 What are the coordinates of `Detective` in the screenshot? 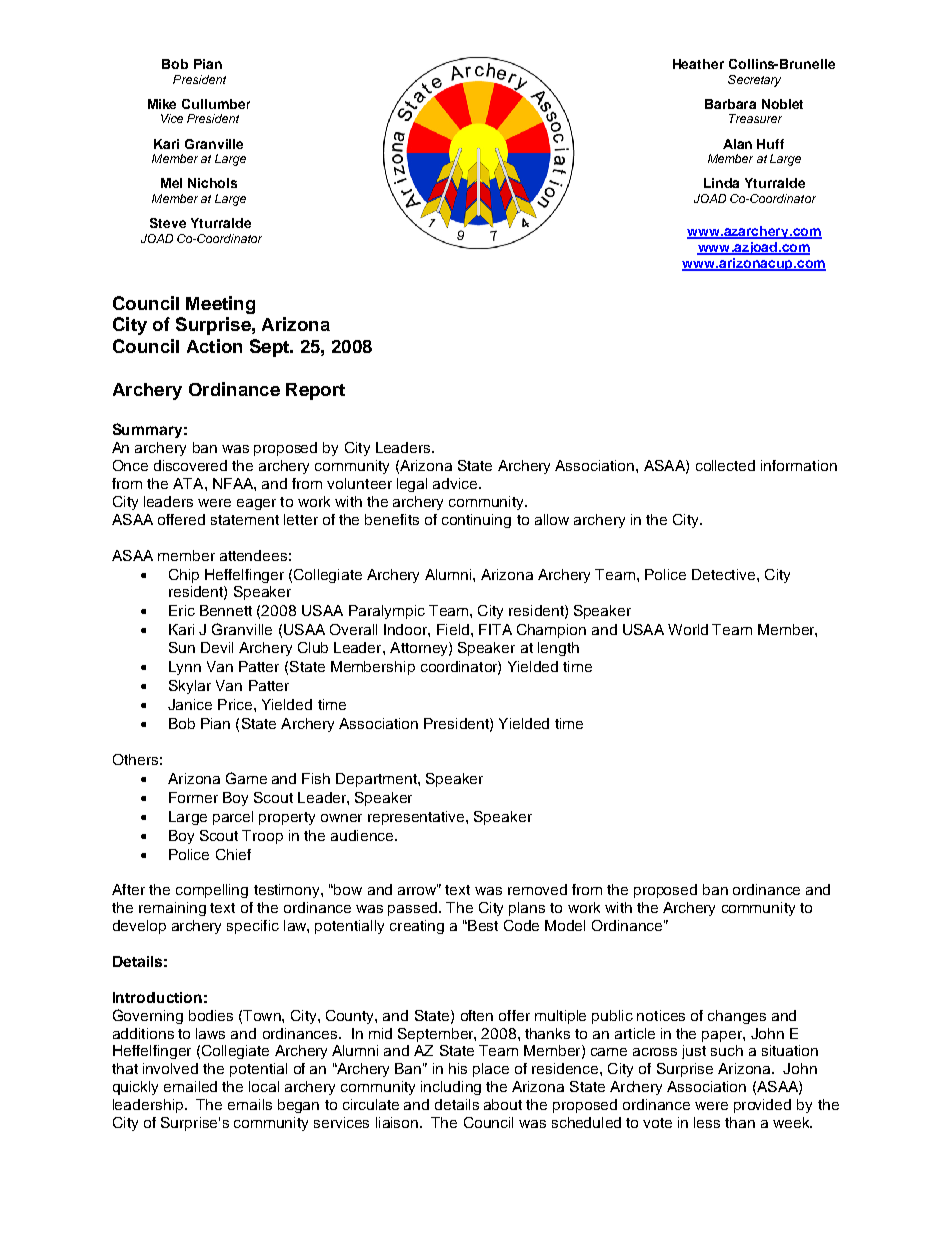 It's located at (725, 574).
